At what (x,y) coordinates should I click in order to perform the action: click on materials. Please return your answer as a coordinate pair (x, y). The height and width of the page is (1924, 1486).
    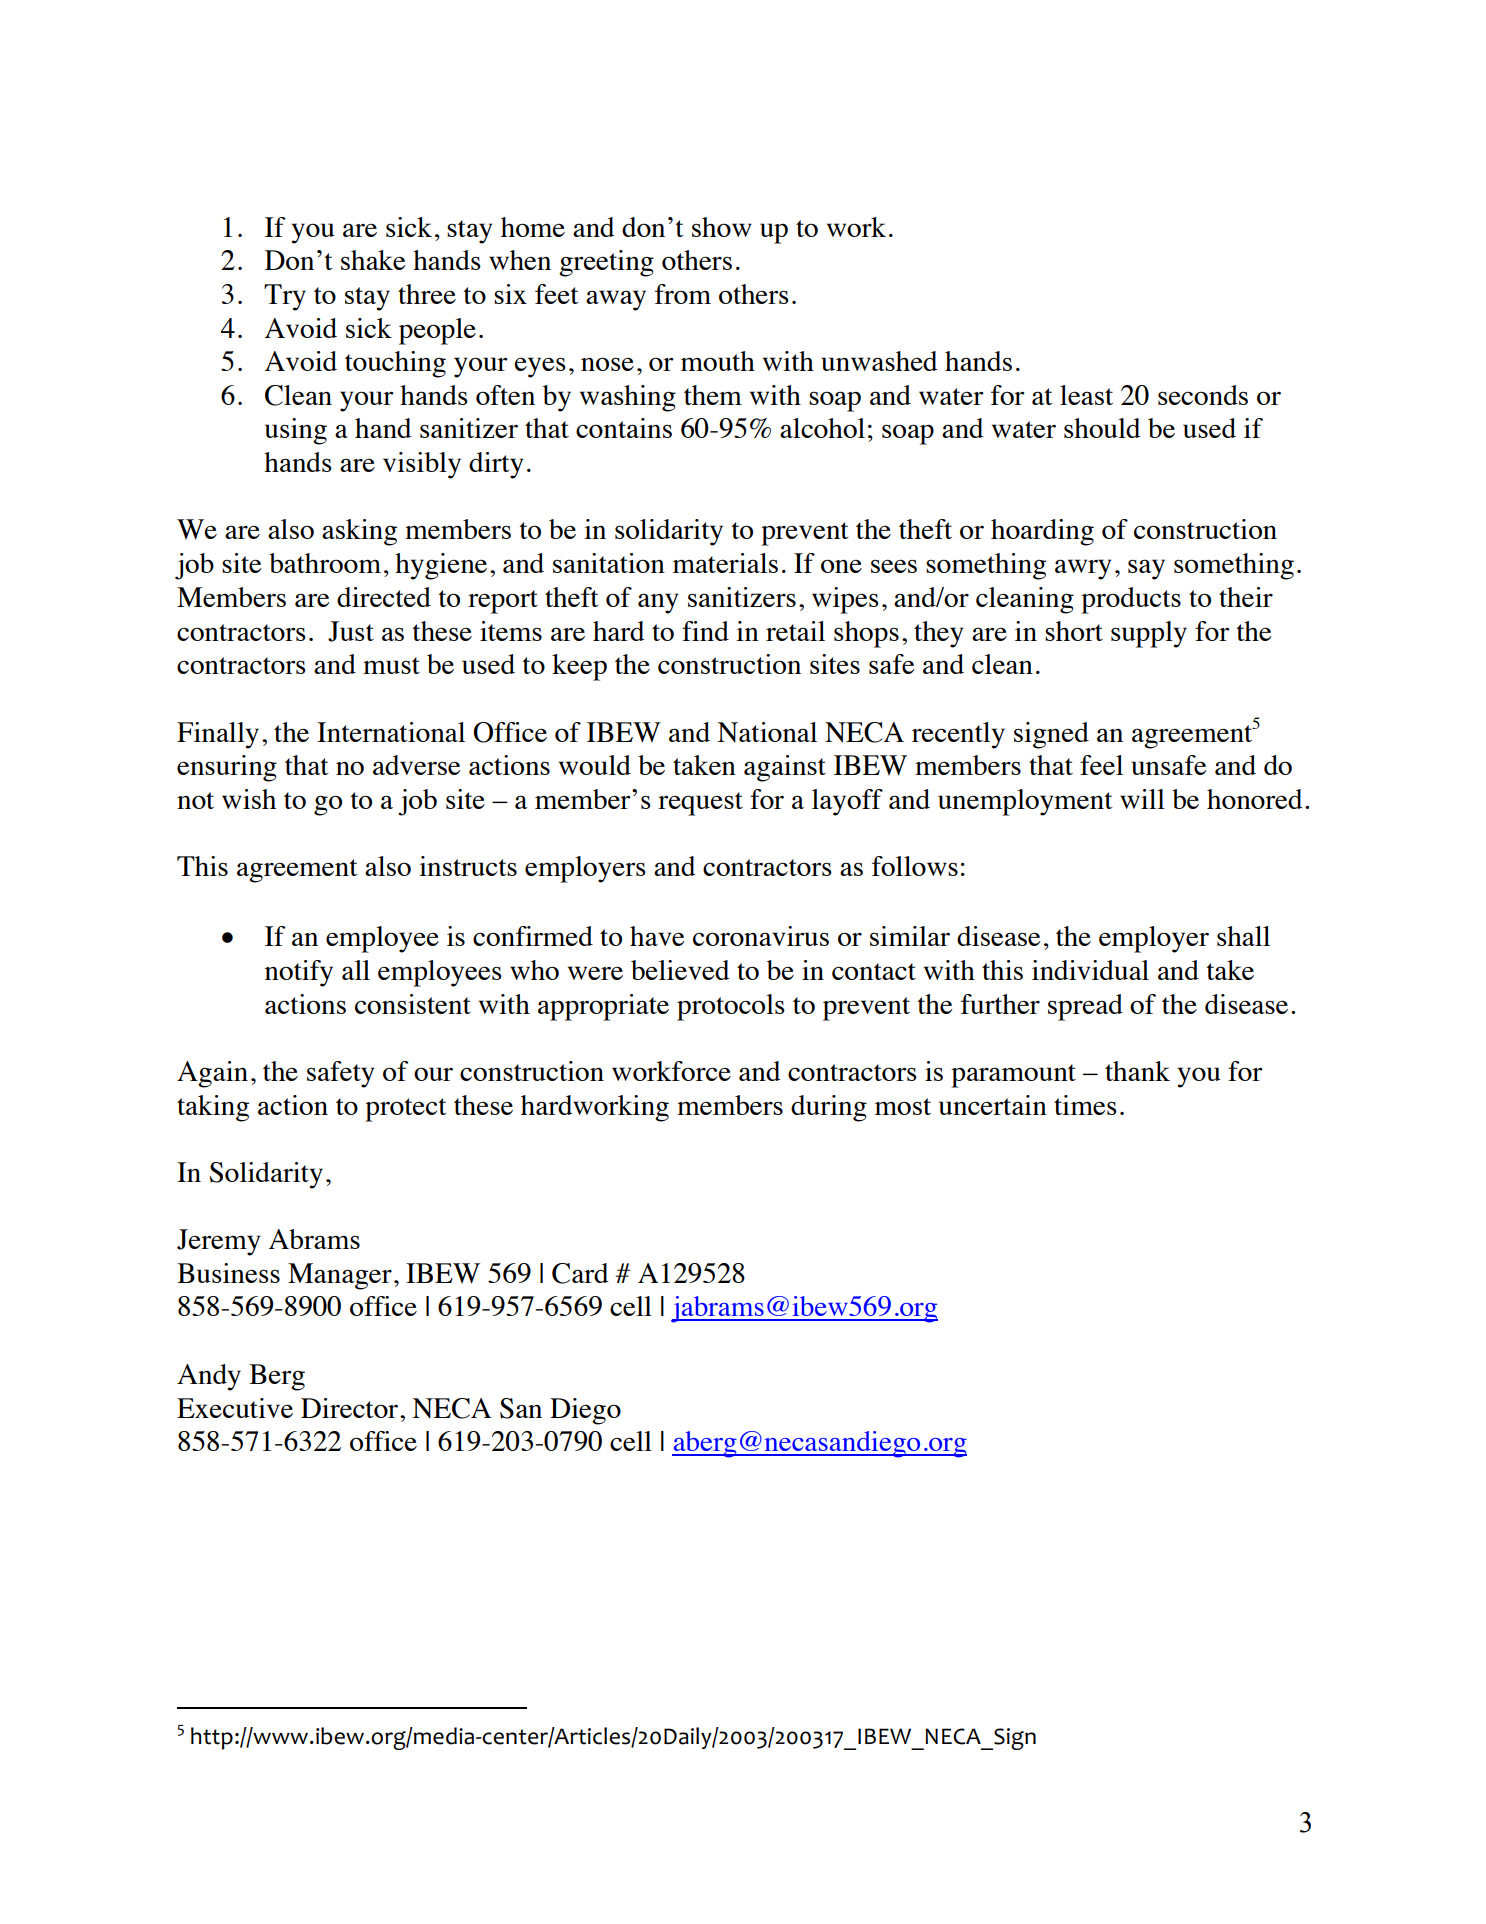
    Looking at the image, I should click on (725, 563).
